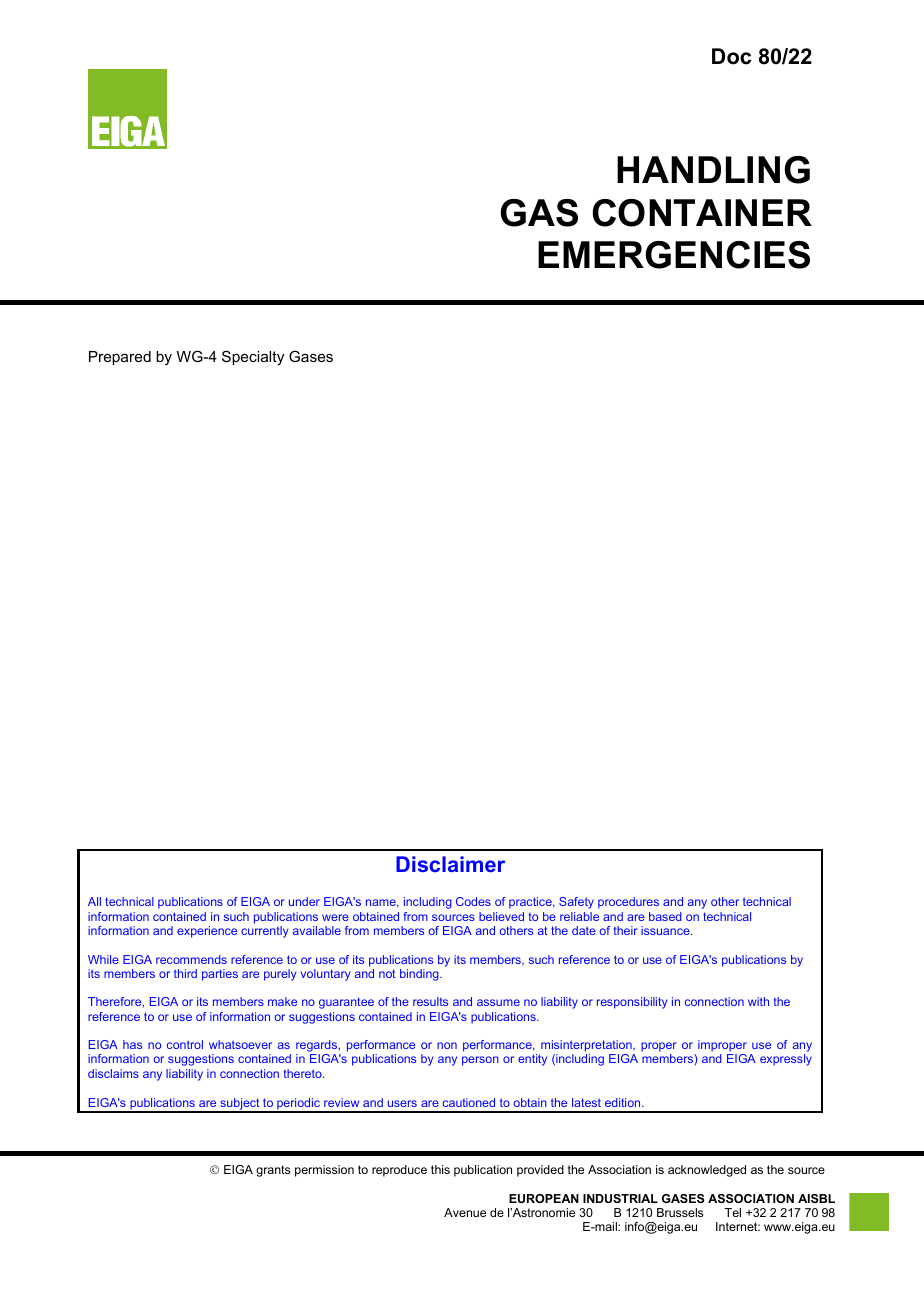 This page has height=1308, width=924. I want to click on CONTAINER, so click(702, 213).
